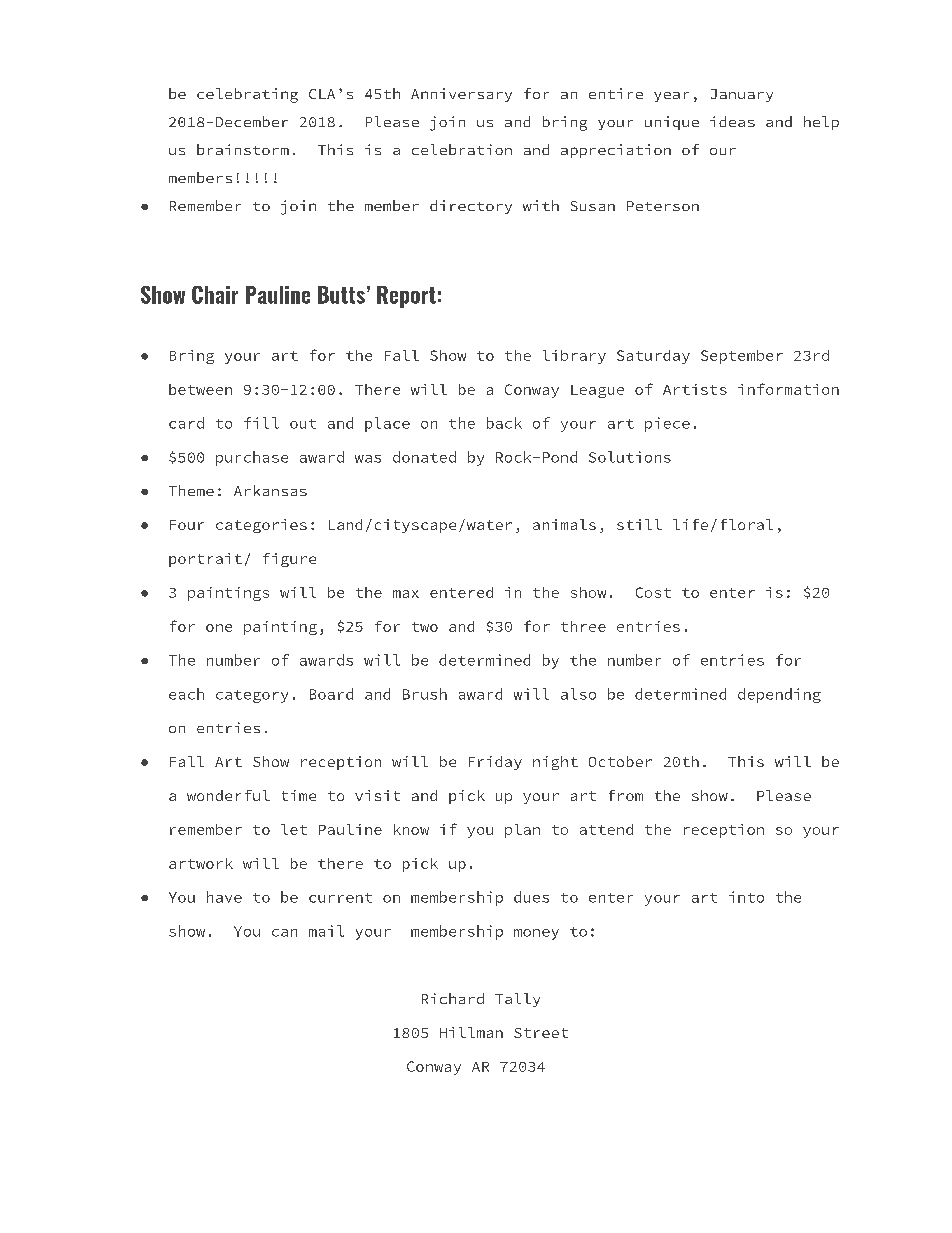  Describe the element at coordinates (261, 423) in the page. I see `fill` at that location.
